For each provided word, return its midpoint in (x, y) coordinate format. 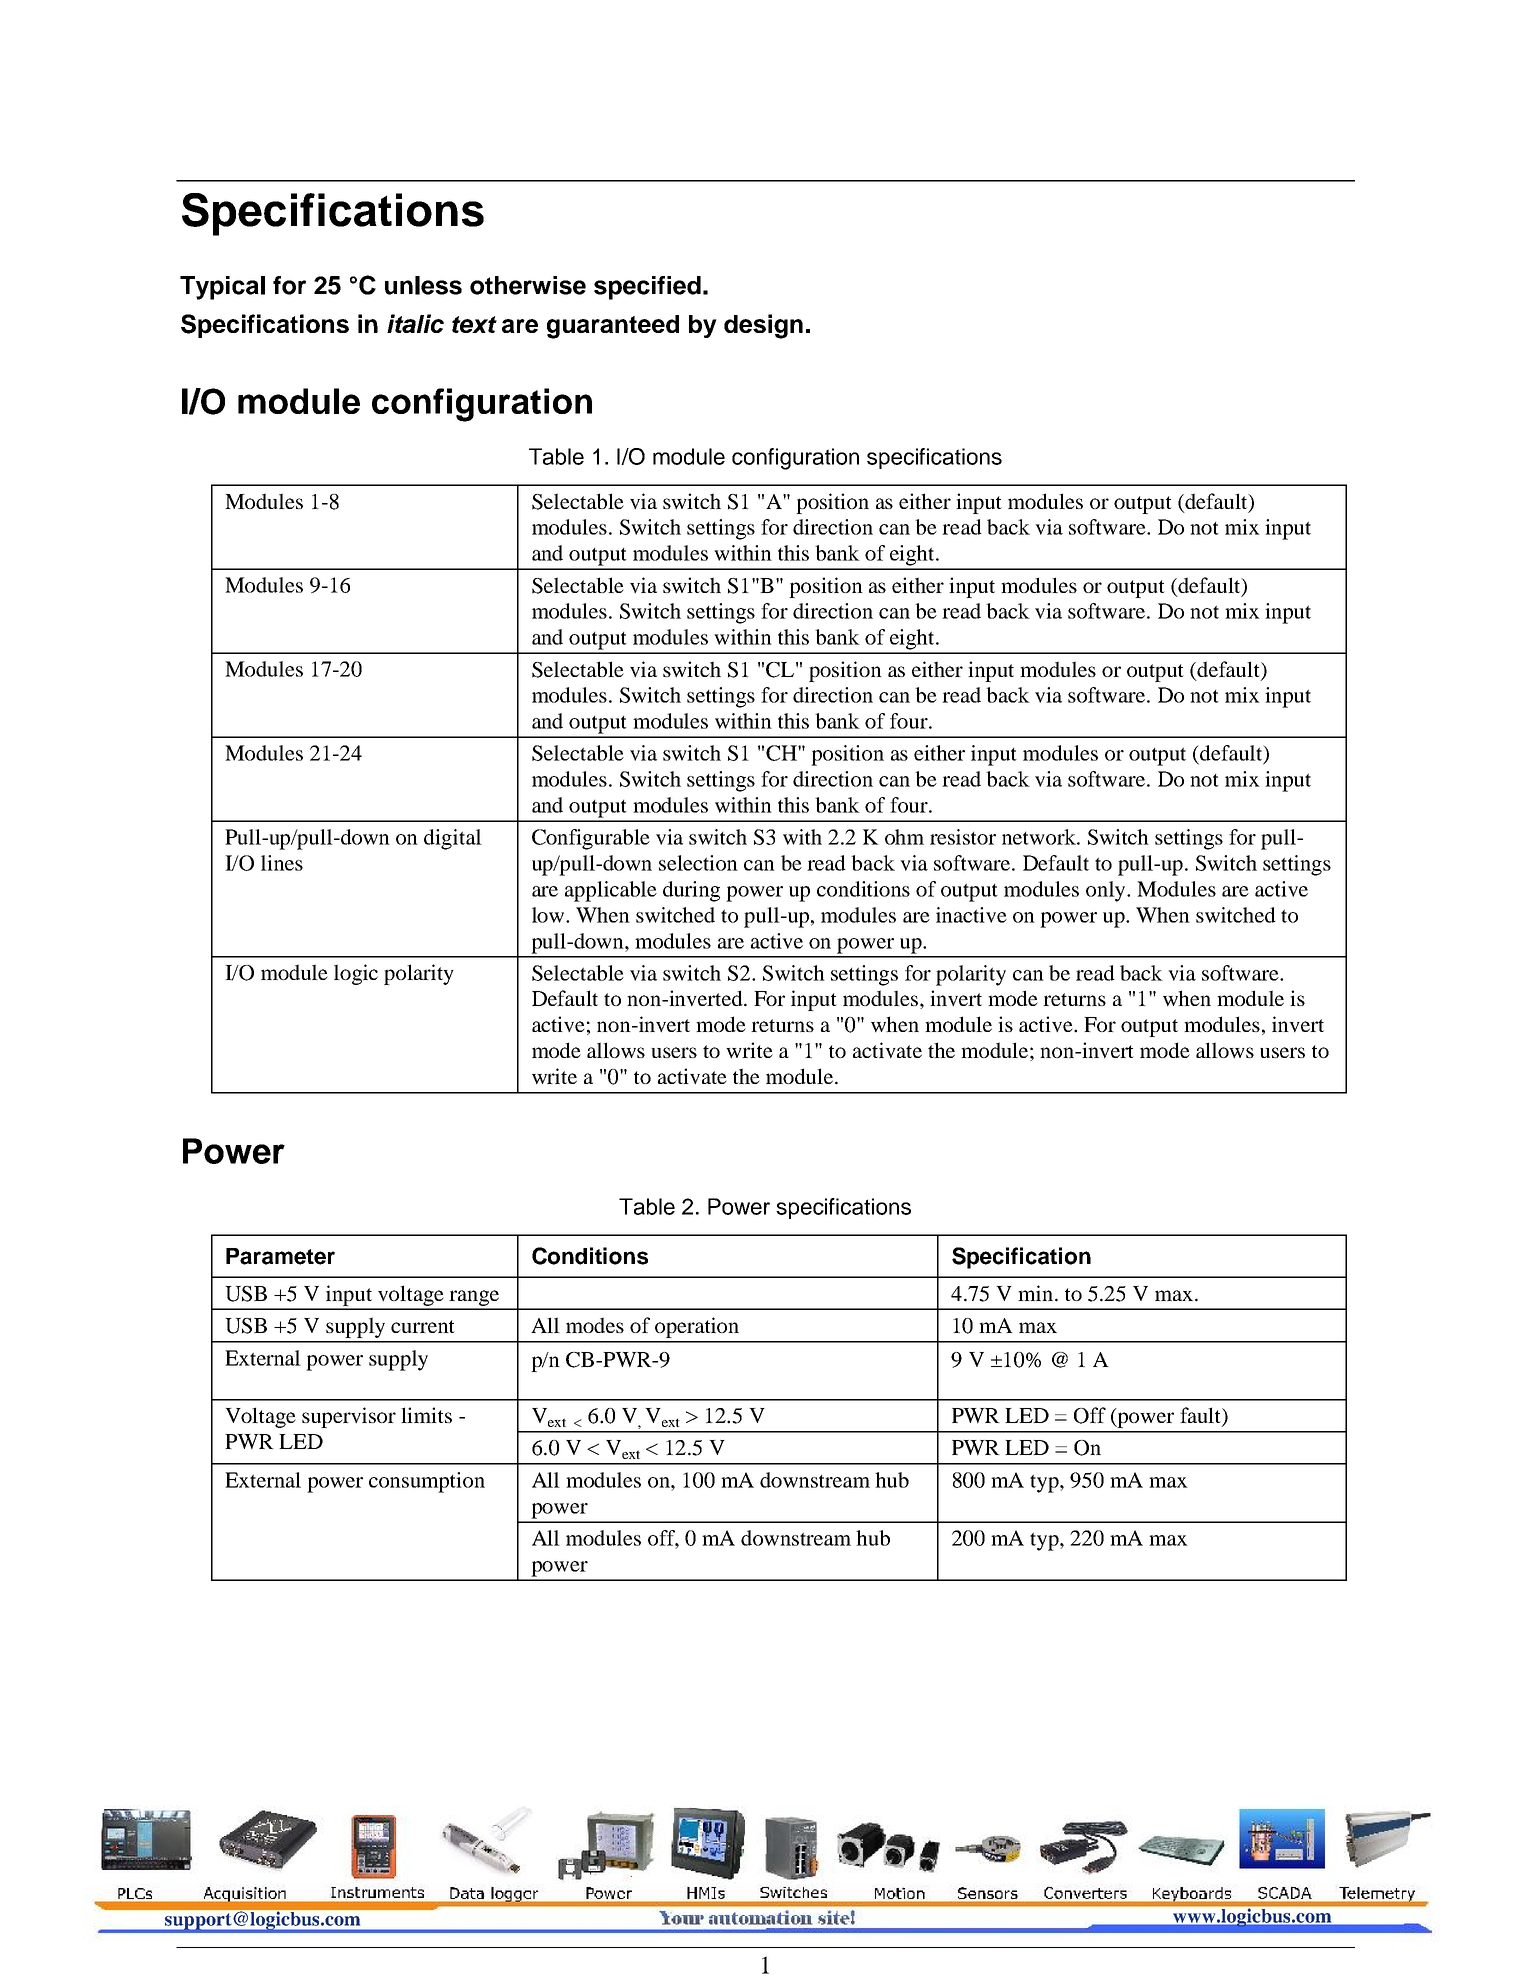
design (763, 326)
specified (647, 288)
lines (282, 863)
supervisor (349, 1417)
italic (415, 323)
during (691, 891)
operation (697, 1327)
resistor (963, 837)
